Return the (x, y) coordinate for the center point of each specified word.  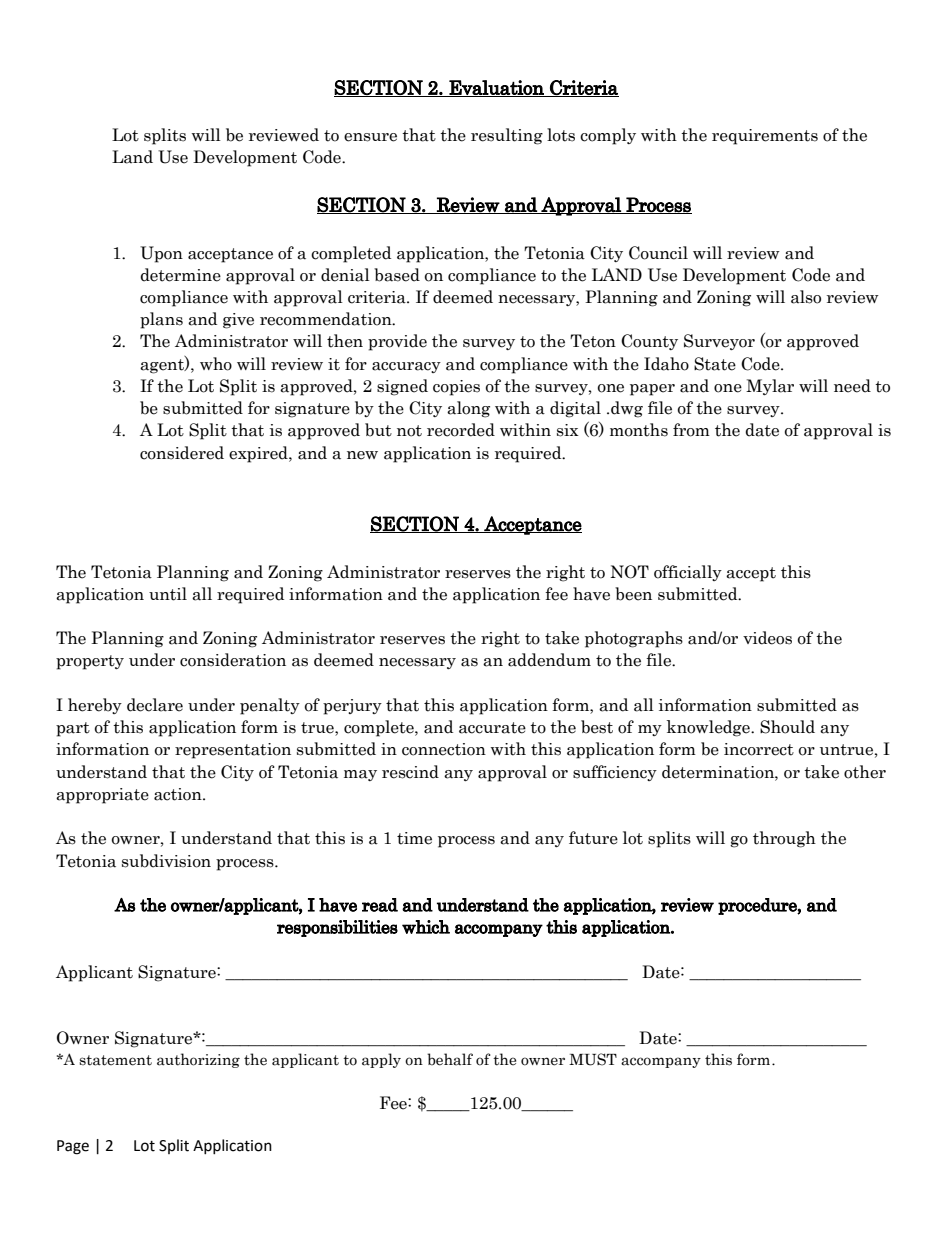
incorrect (759, 749)
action (179, 794)
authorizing (198, 1060)
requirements (765, 137)
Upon (161, 254)
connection (444, 749)
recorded (461, 430)
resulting (507, 136)
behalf (450, 1059)
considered (182, 453)
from (691, 430)
